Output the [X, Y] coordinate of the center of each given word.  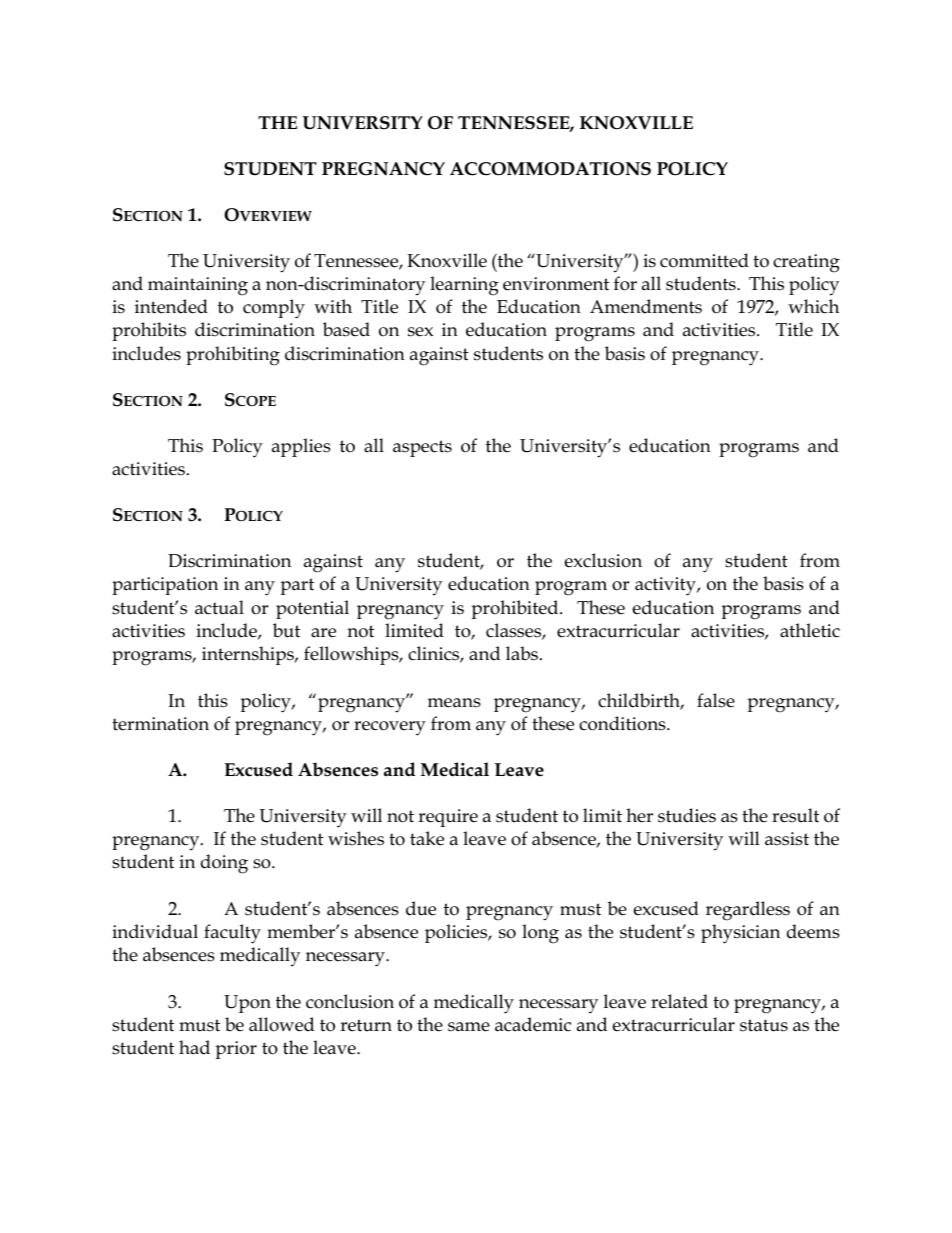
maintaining [198, 286]
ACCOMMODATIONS [550, 169]
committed [704, 260]
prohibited [516, 609]
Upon [247, 1004]
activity [666, 586]
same [469, 1027]
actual [219, 607]
